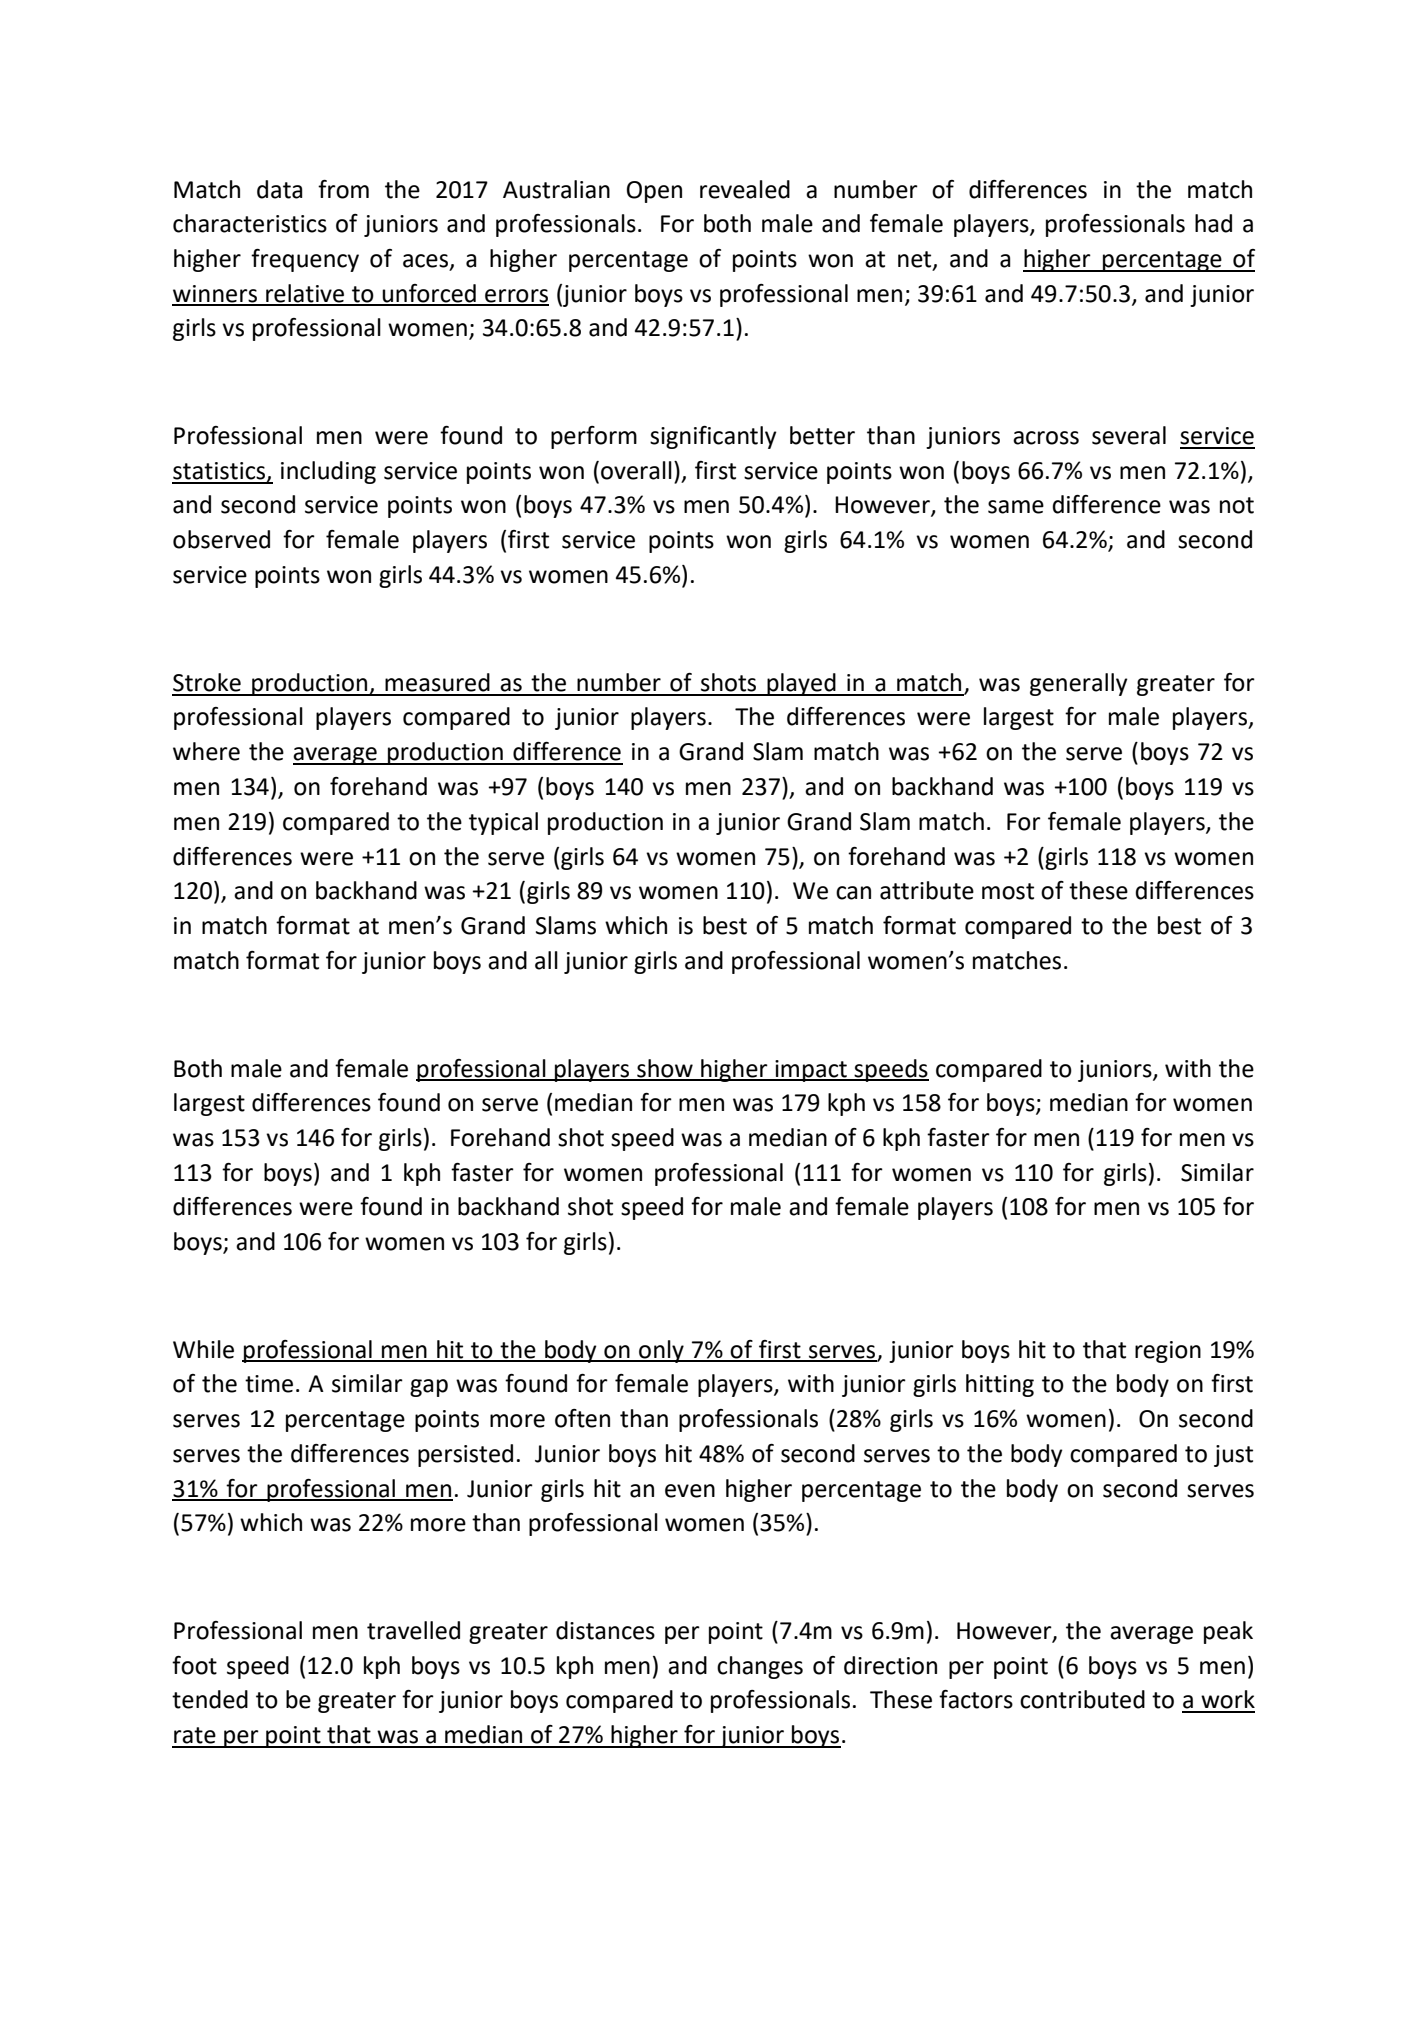 The image size is (1427, 2017). What do you see at coordinates (801, 684) in the screenshot?
I see `played` at bounding box center [801, 684].
